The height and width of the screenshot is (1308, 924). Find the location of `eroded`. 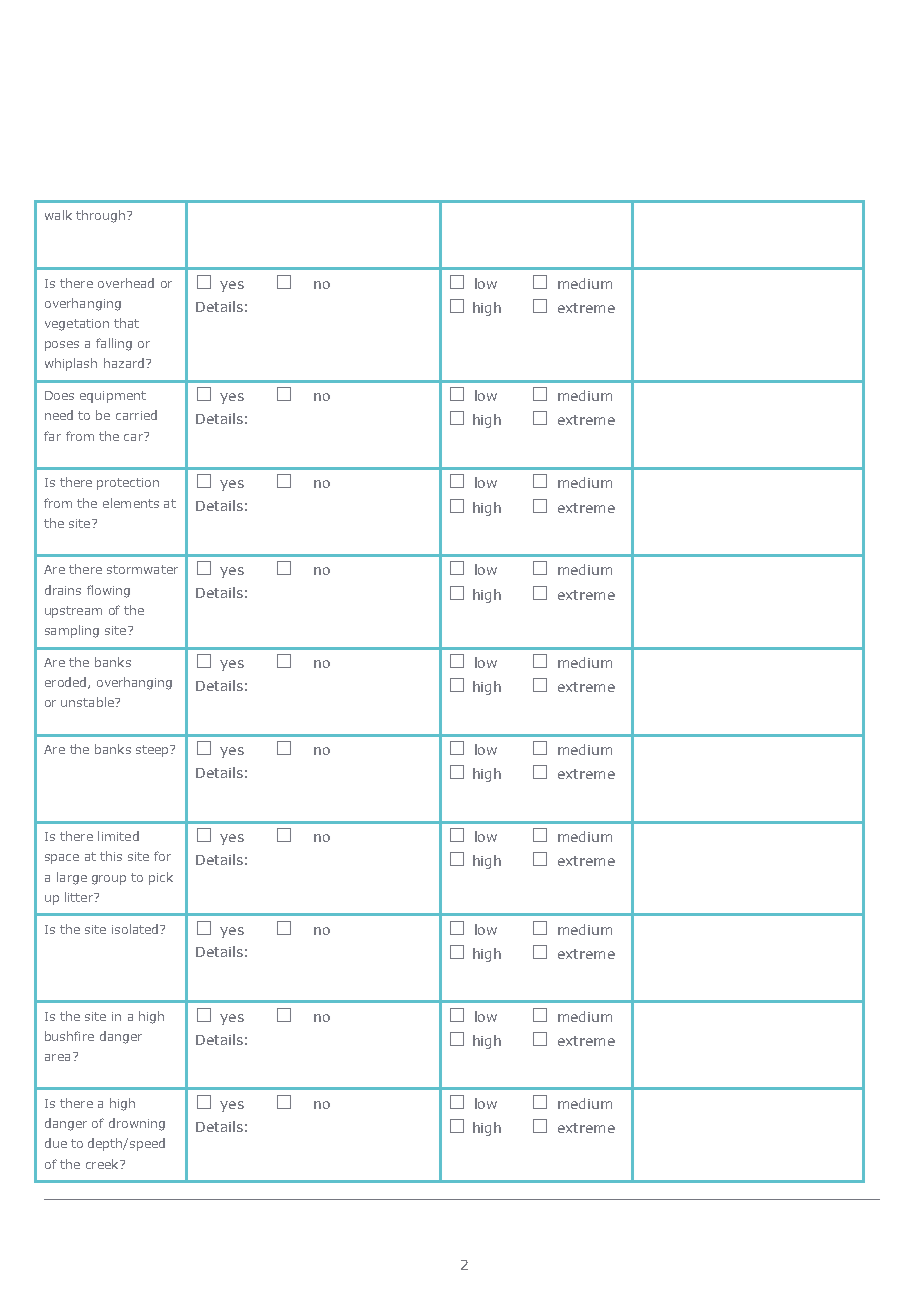

eroded is located at coordinates (65, 682).
